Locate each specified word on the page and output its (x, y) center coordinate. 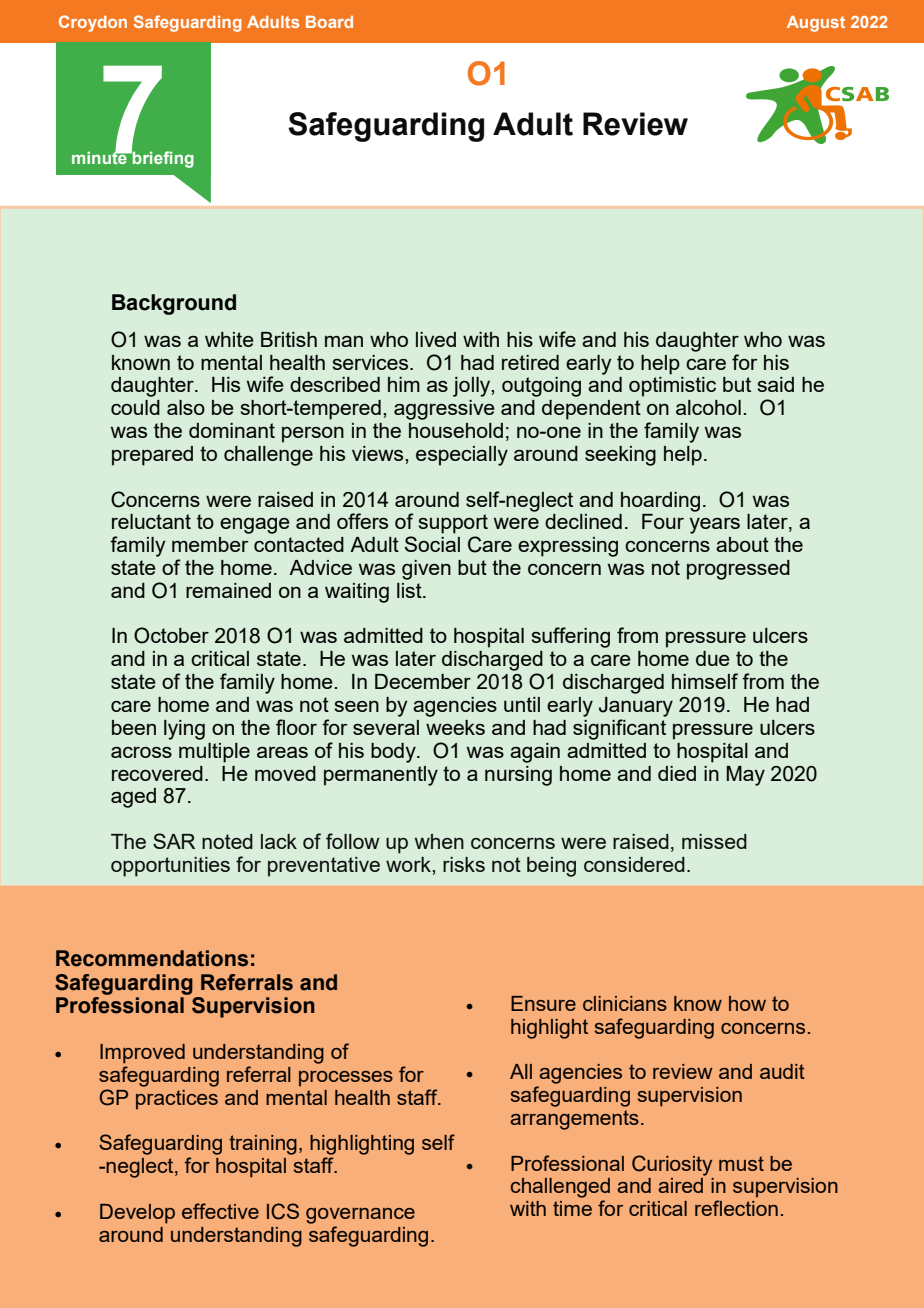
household (456, 430)
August (816, 24)
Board (329, 22)
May (745, 776)
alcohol (708, 407)
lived (436, 339)
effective (220, 1211)
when (439, 841)
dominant (232, 430)
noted (227, 841)
